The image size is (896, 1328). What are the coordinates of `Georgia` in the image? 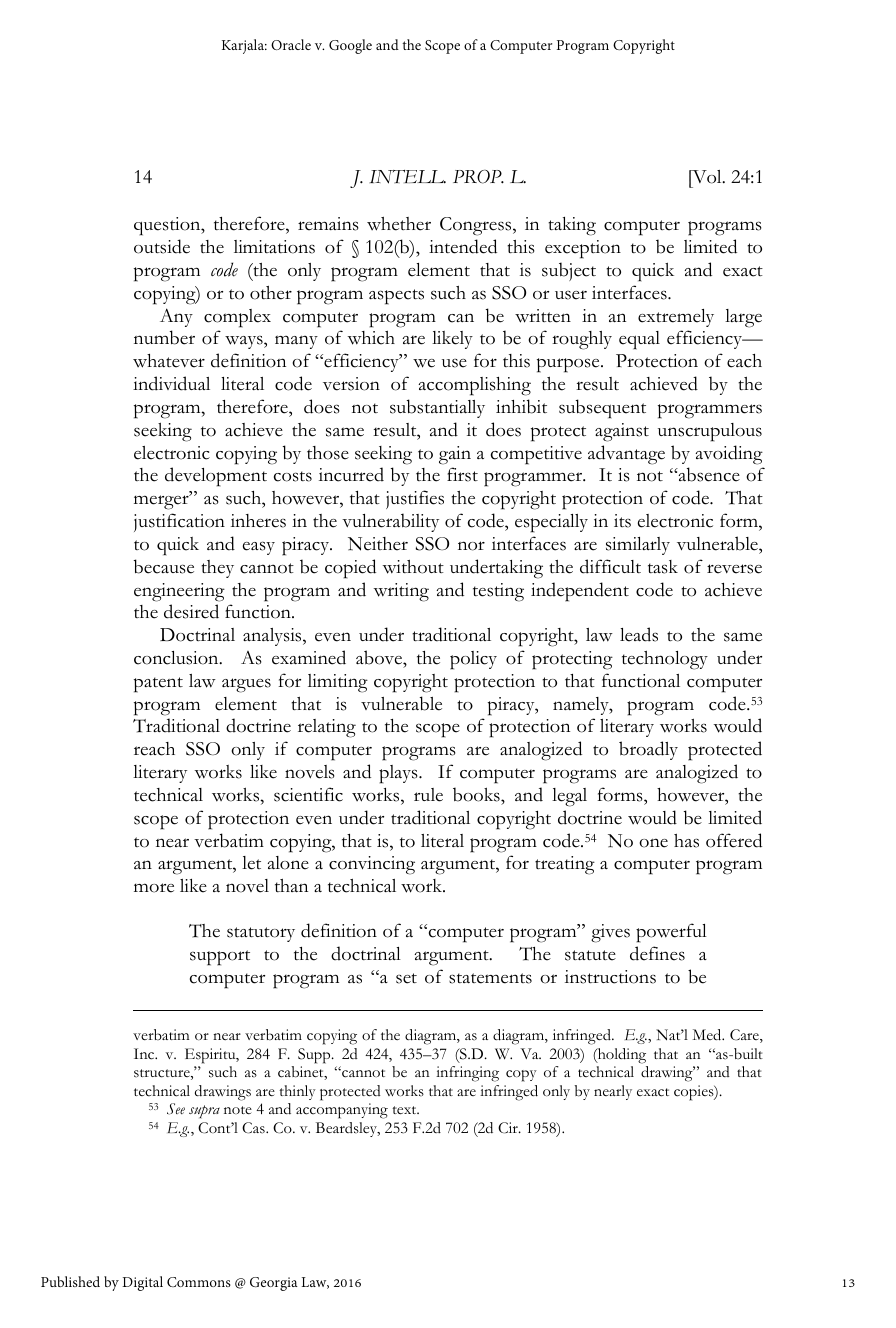 It's located at (274, 1284).
